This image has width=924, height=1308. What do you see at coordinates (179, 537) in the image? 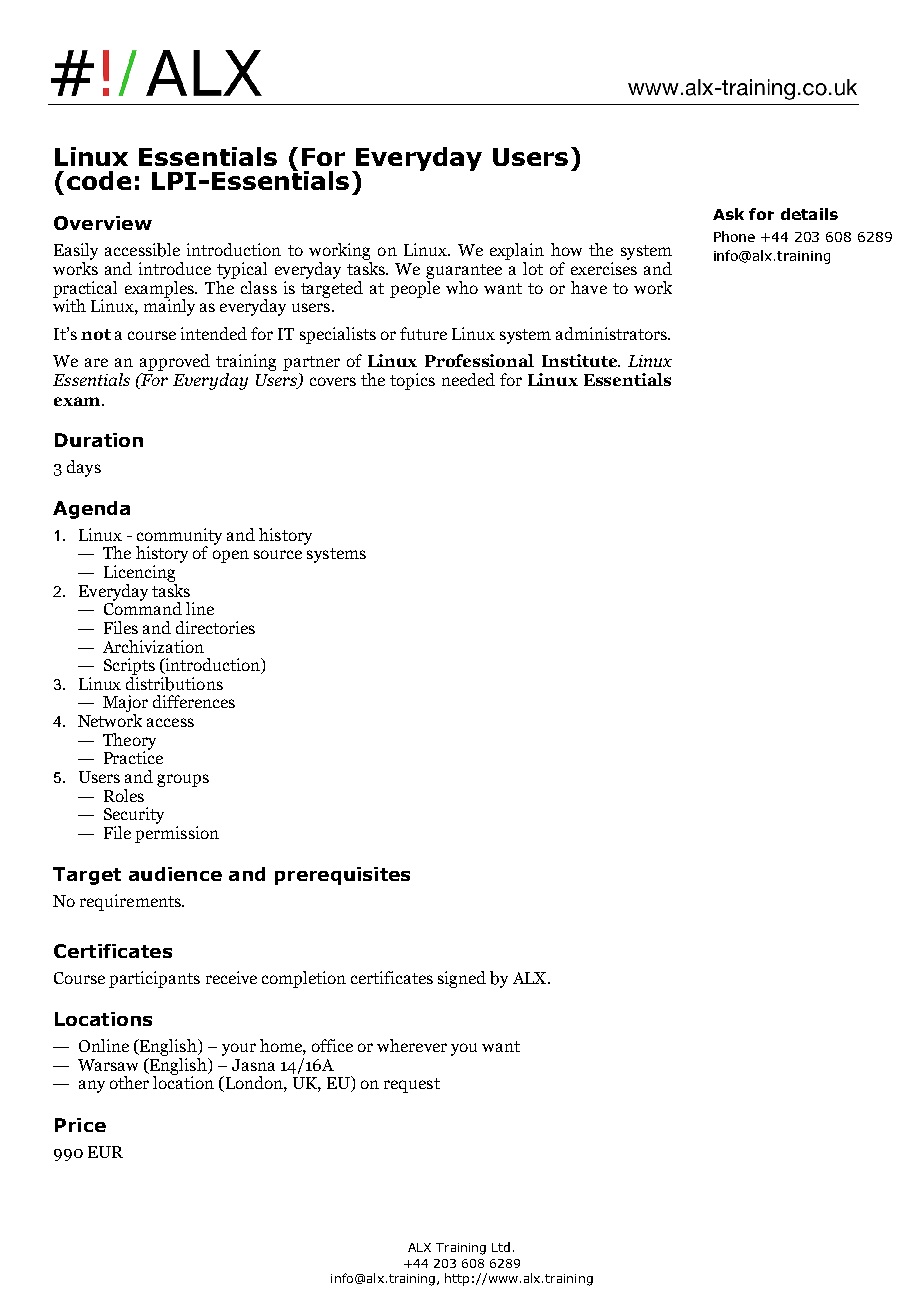
I see `community` at bounding box center [179, 537].
